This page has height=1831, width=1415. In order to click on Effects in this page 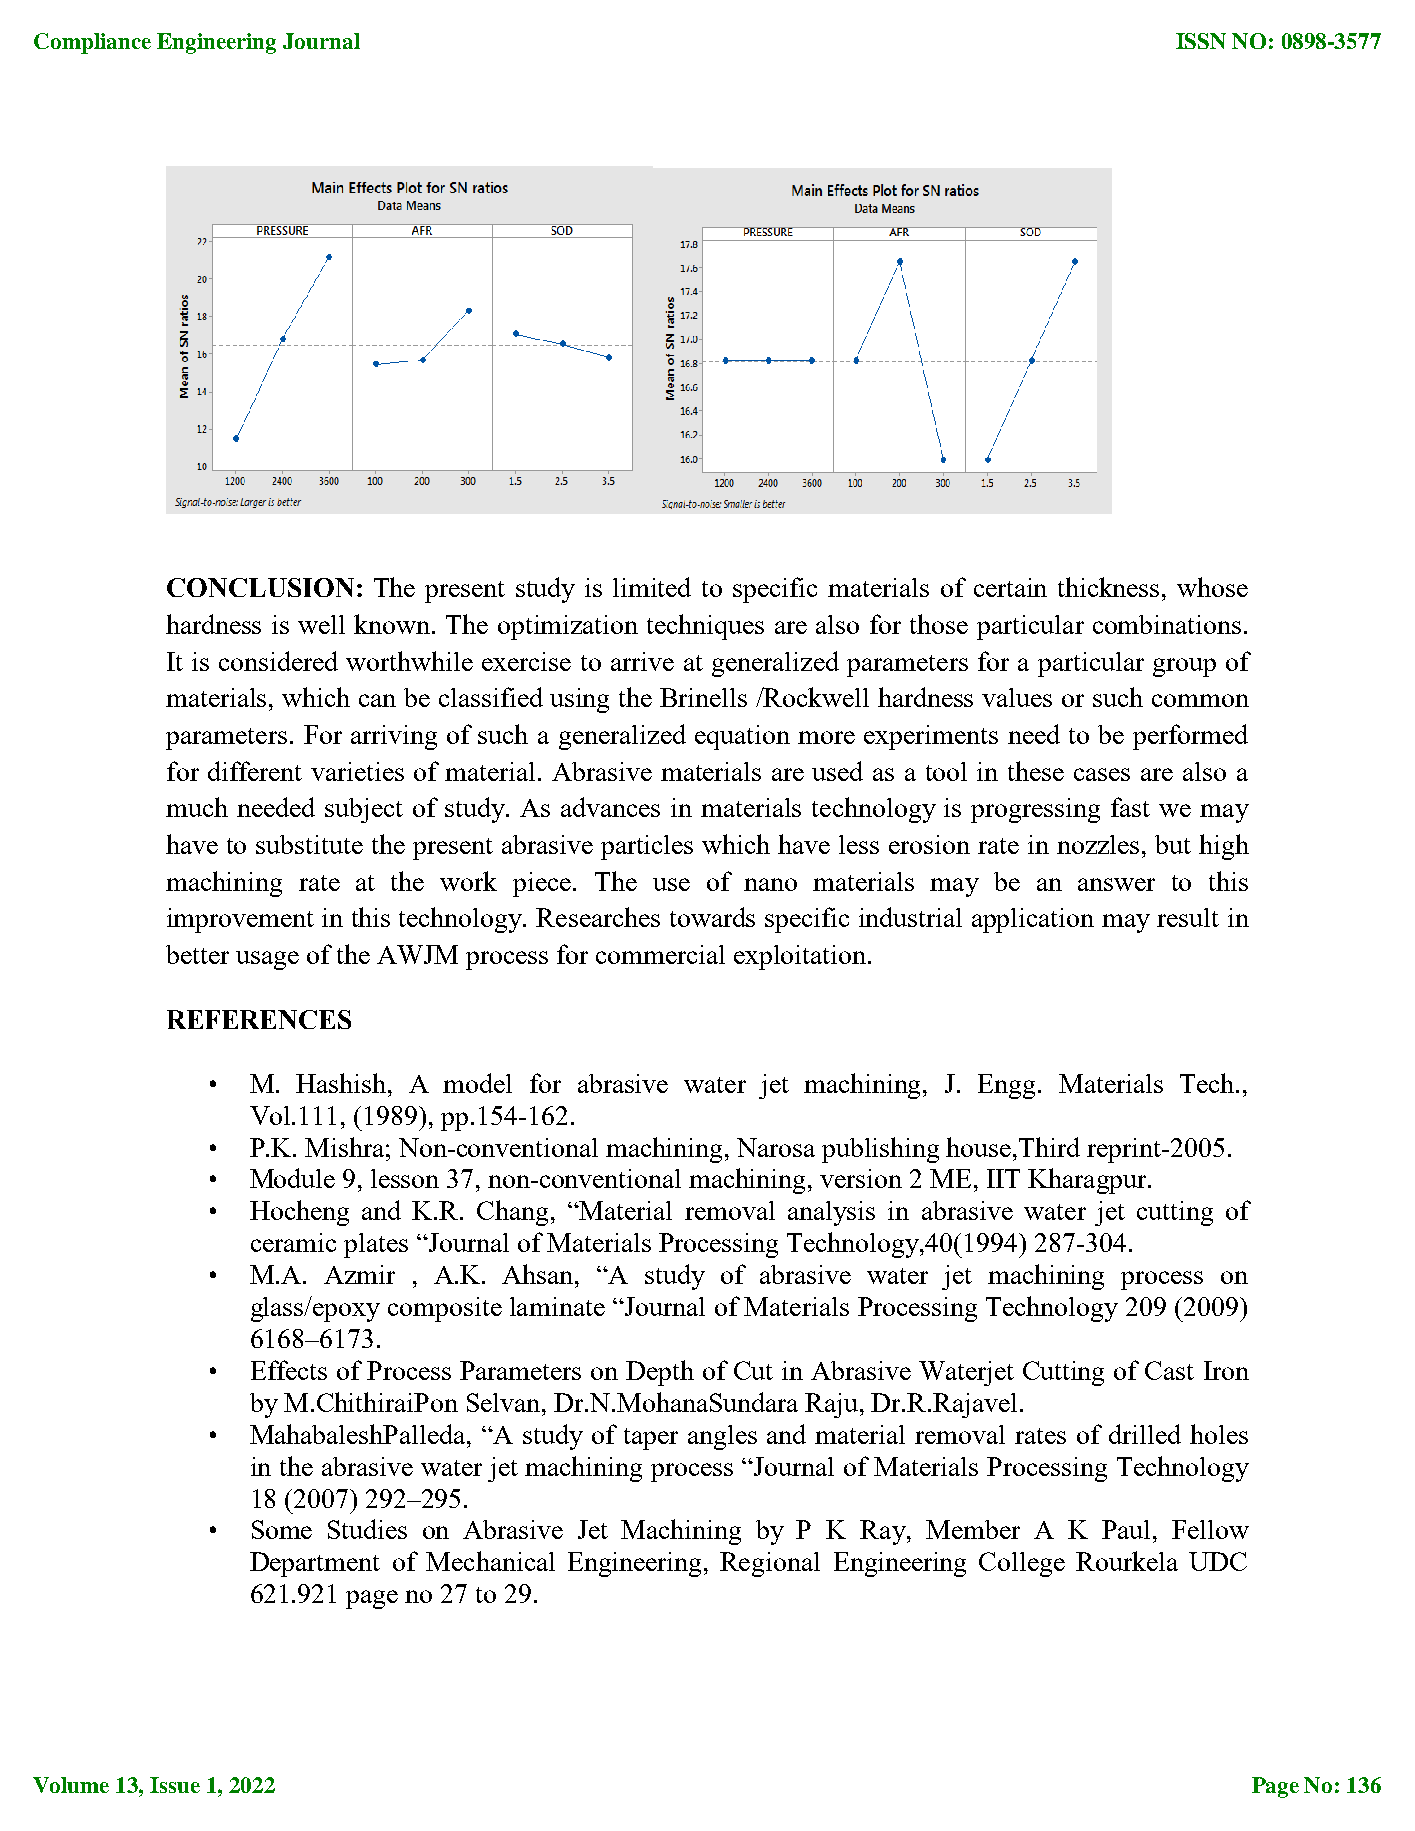, I will do `click(289, 1370)`.
